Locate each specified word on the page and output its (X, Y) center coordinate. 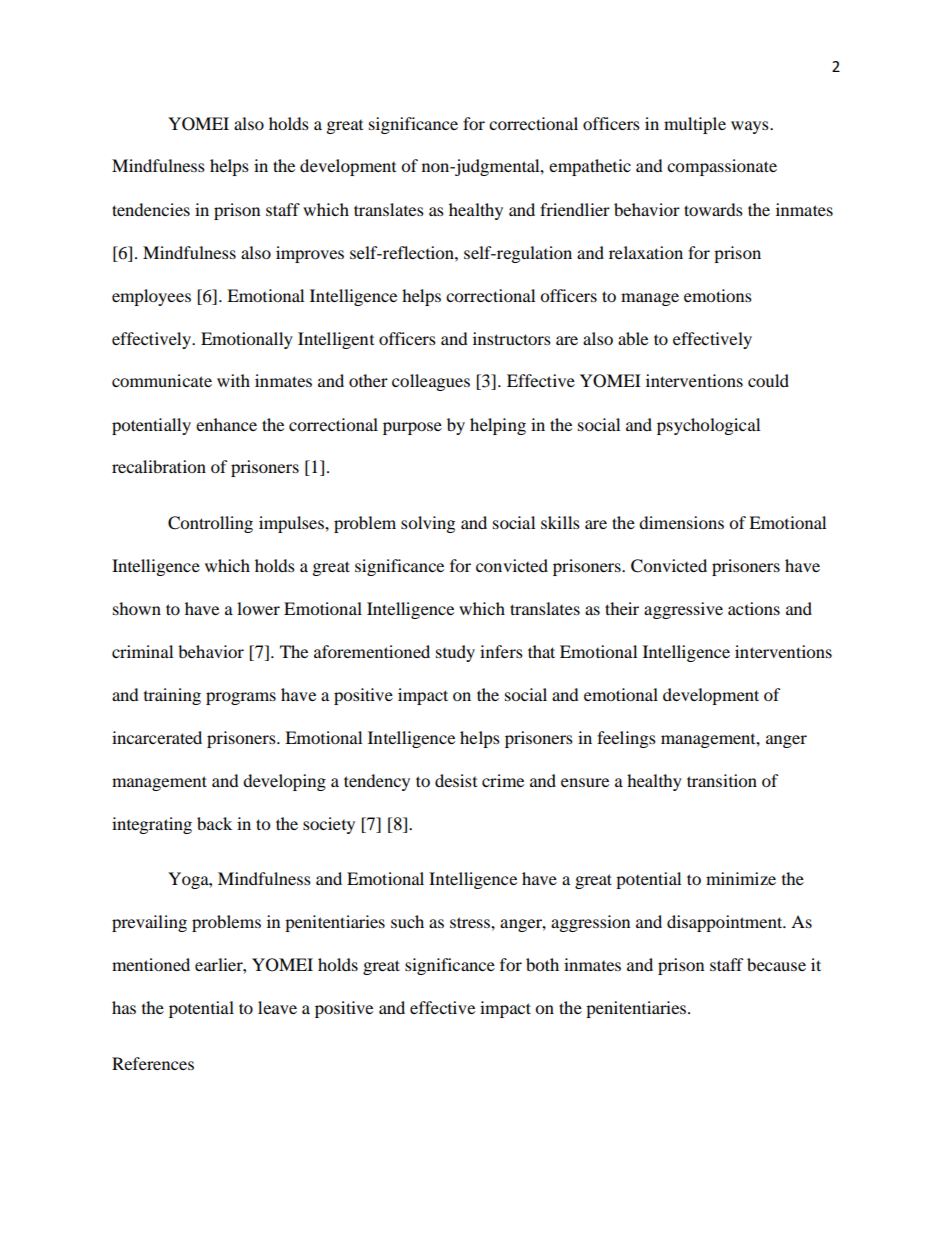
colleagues (431, 382)
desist (456, 780)
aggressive (683, 610)
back (214, 823)
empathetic (590, 167)
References (153, 1063)
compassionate (722, 167)
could (768, 380)
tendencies (151, 209)
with (233, 380)
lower (258, 608)
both (542, 964)
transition (722, 780)
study (455, 653)
